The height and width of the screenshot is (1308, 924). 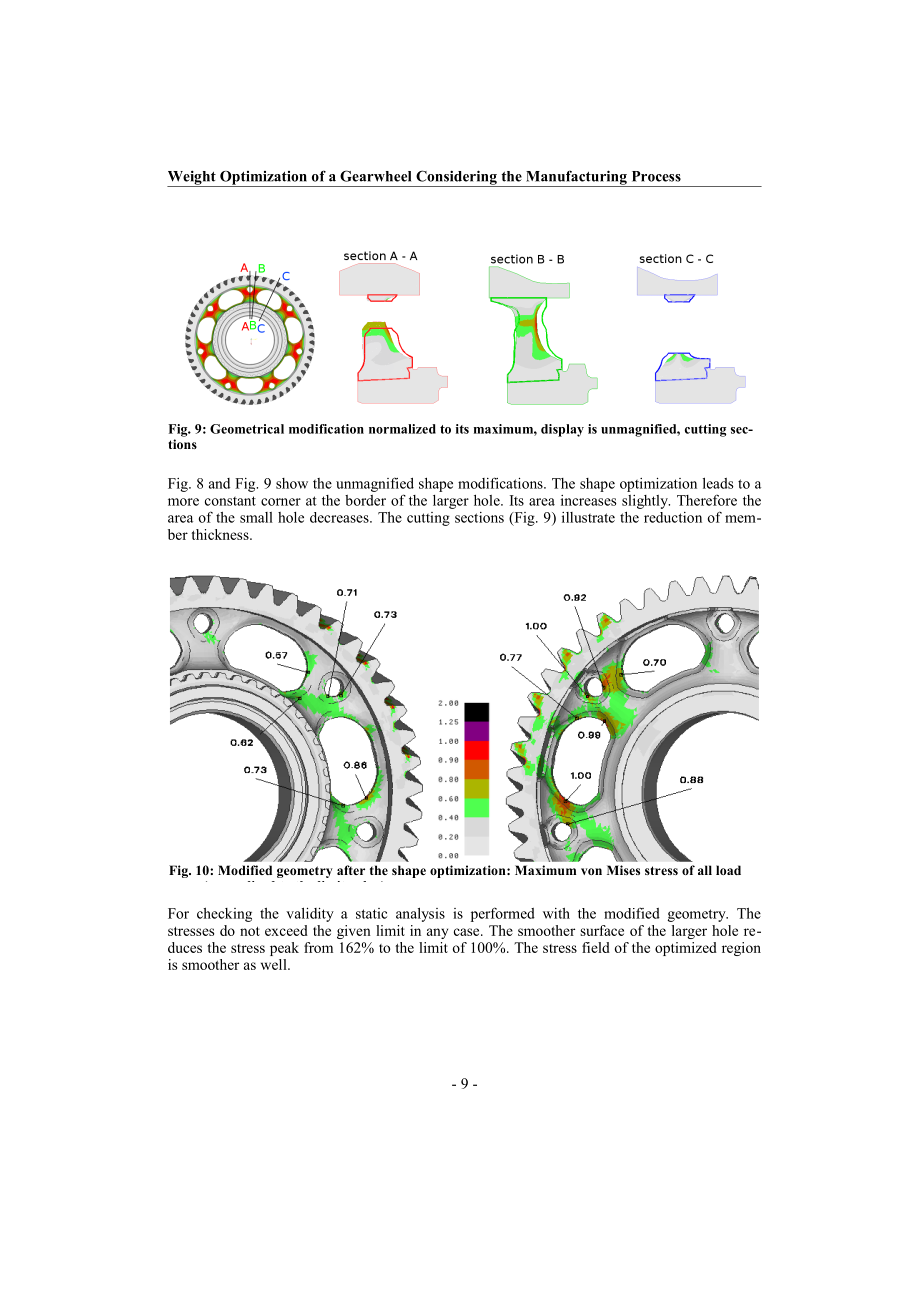 I want to click on any, so click(x=437, y=933).
